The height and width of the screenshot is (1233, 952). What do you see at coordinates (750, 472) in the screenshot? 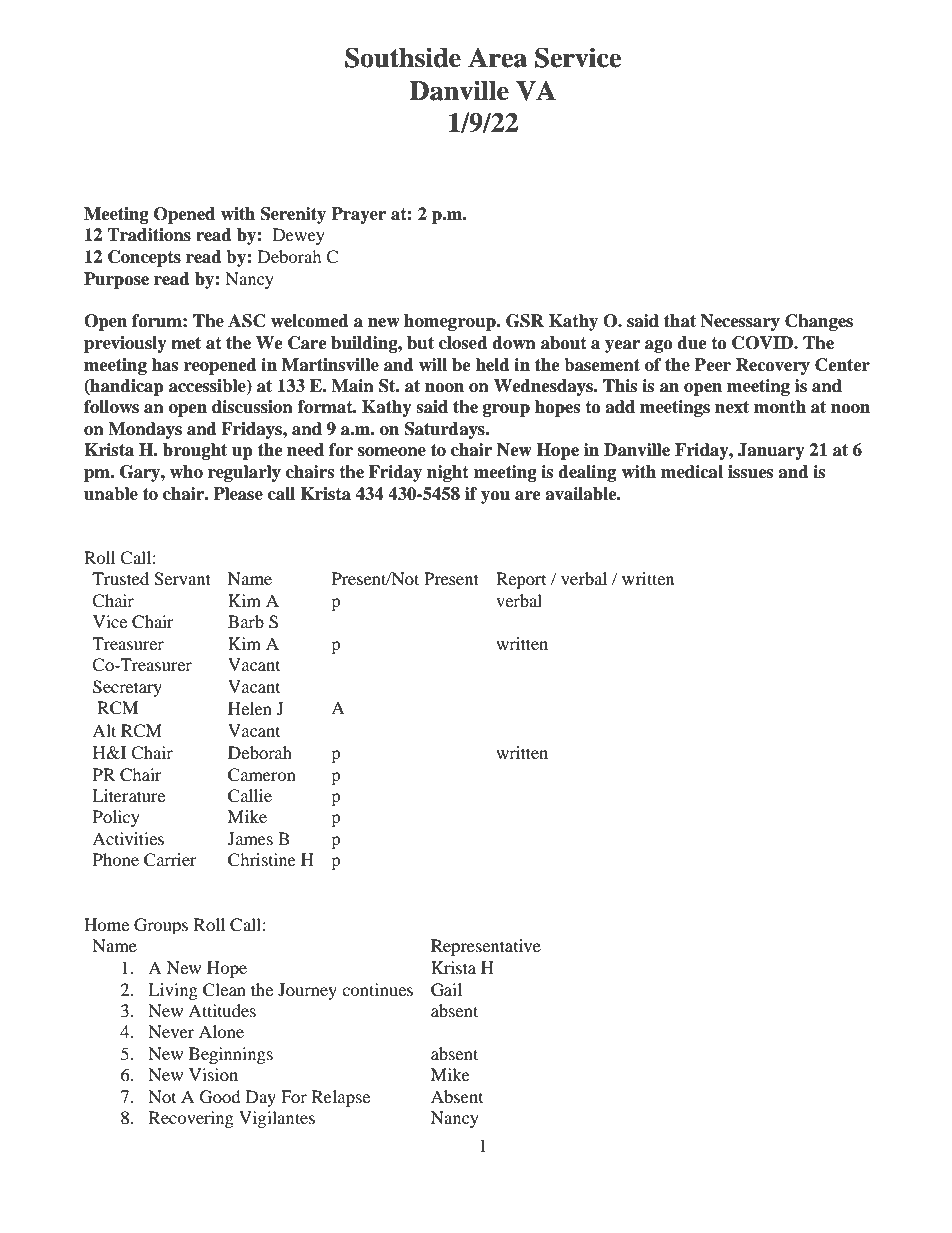
I see `issues` at bounding box center [750, 472].
